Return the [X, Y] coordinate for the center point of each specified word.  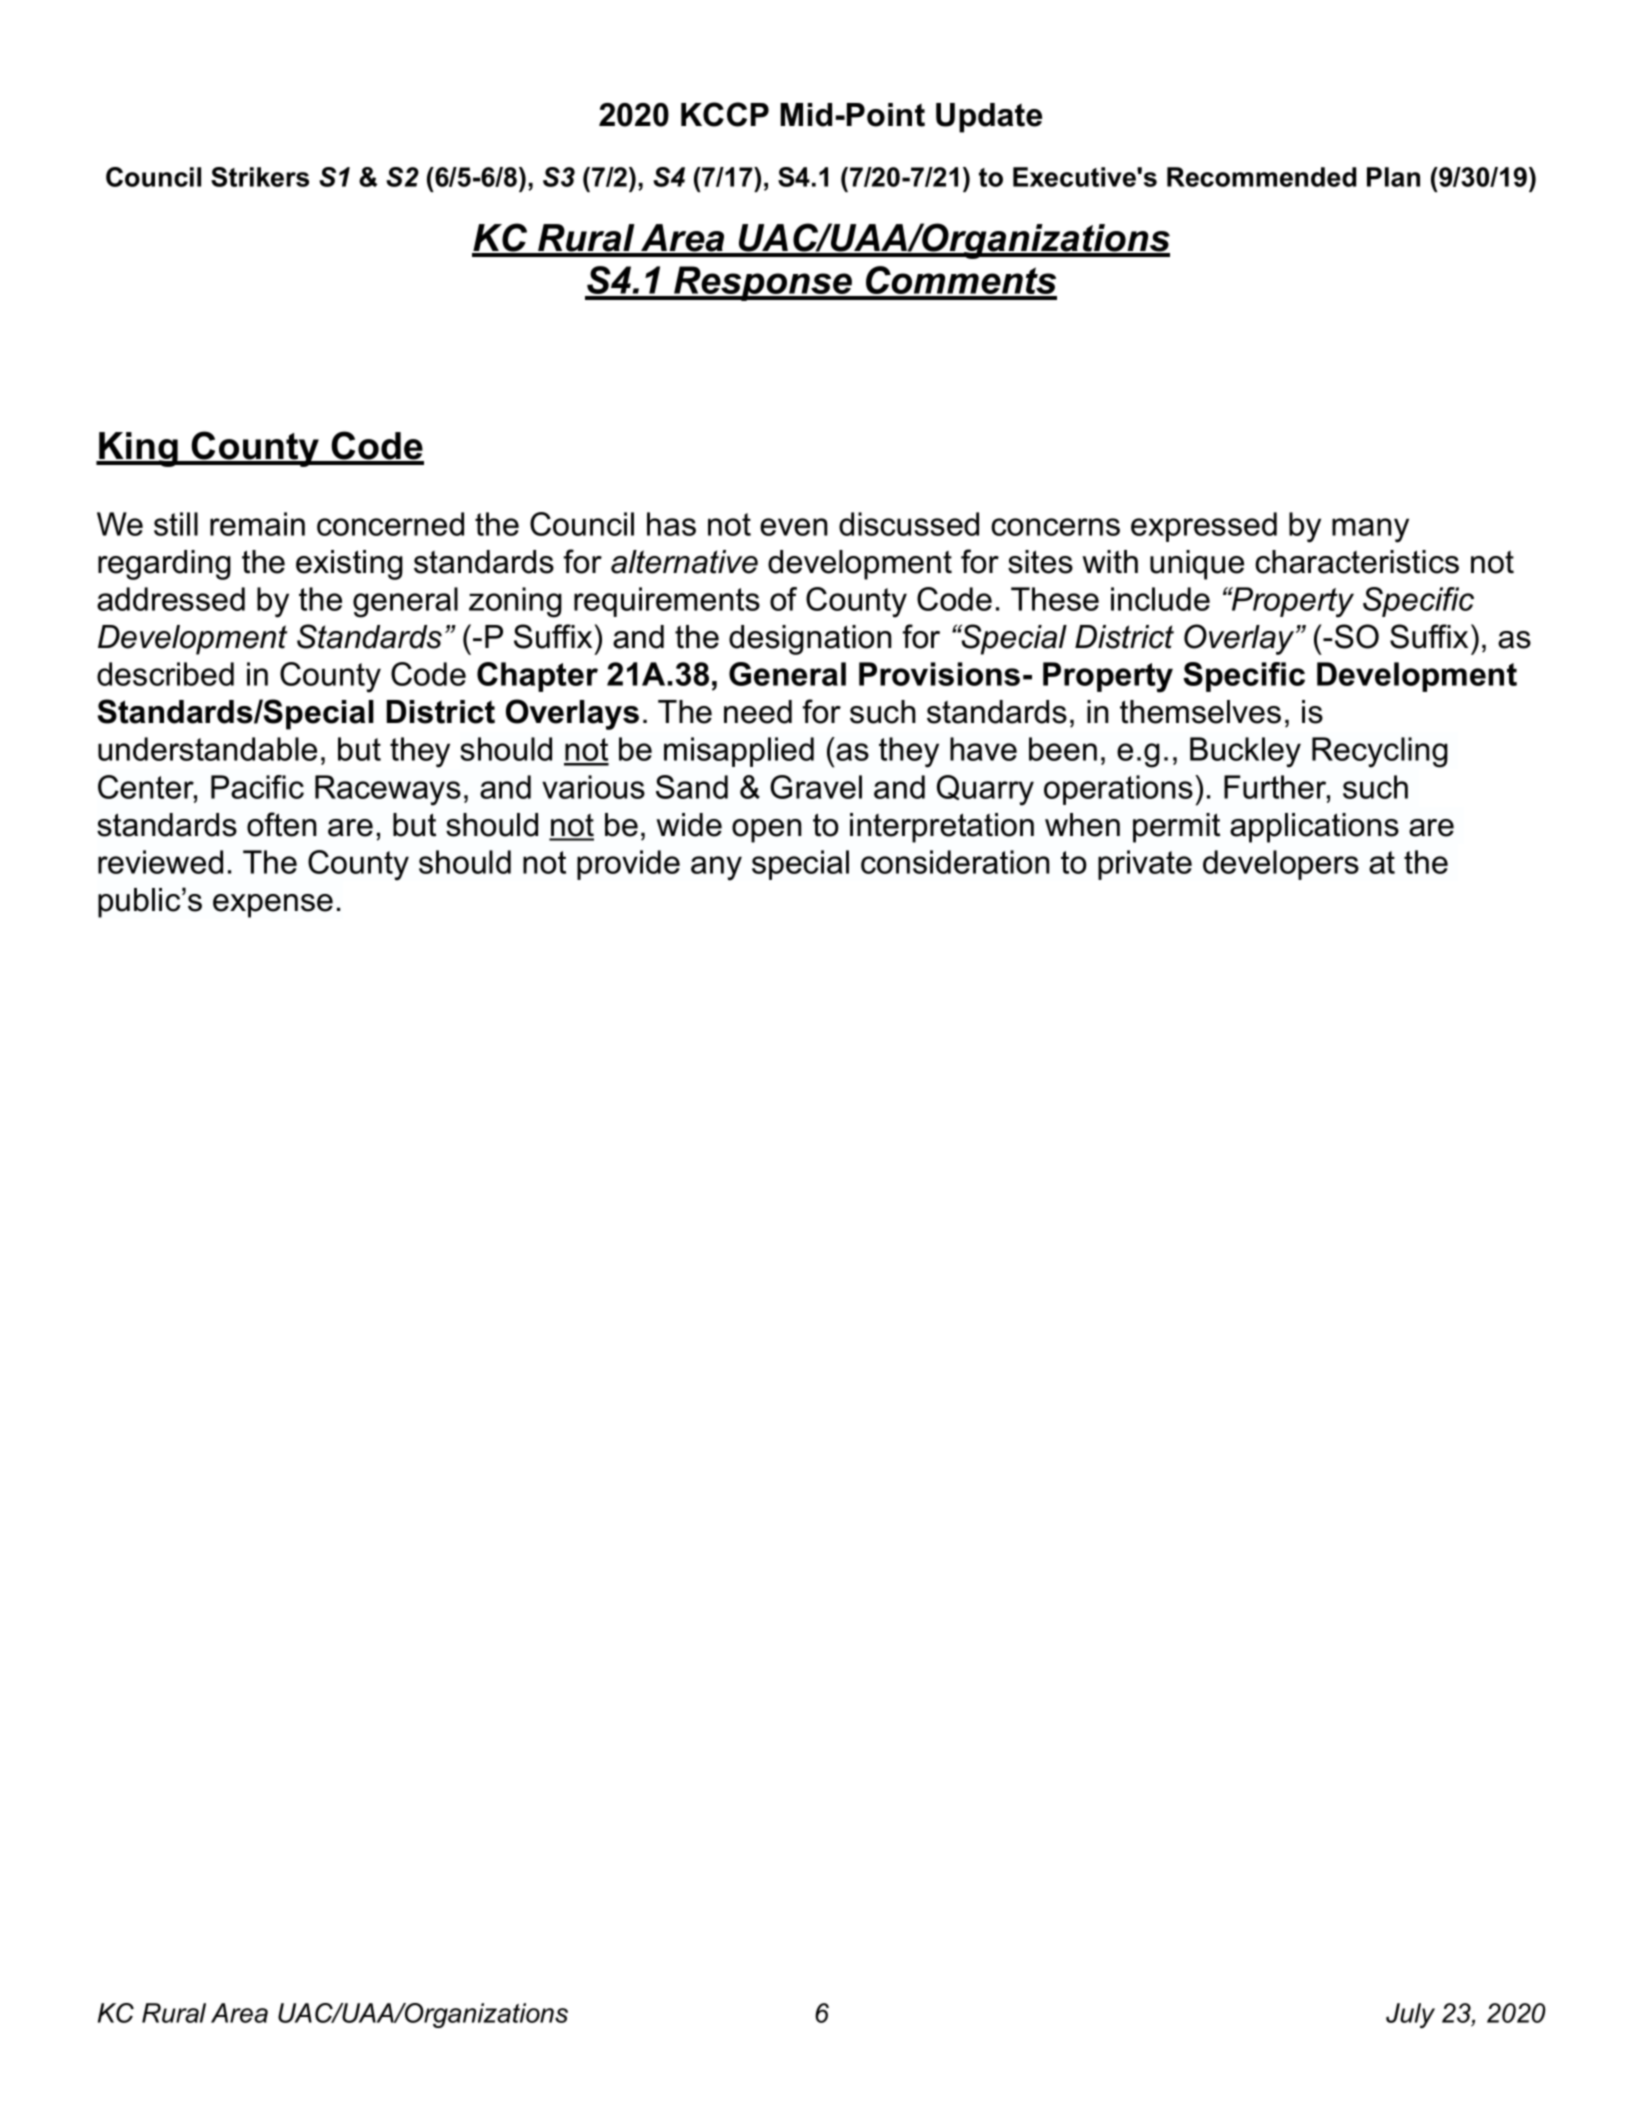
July [1410, 2015]
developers [1281, 865]
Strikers [260, 177]
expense [273, 906]
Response [763, 283]
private [1145, 865]
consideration [955, 862]
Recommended [1261, 177]
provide [628, 865]
